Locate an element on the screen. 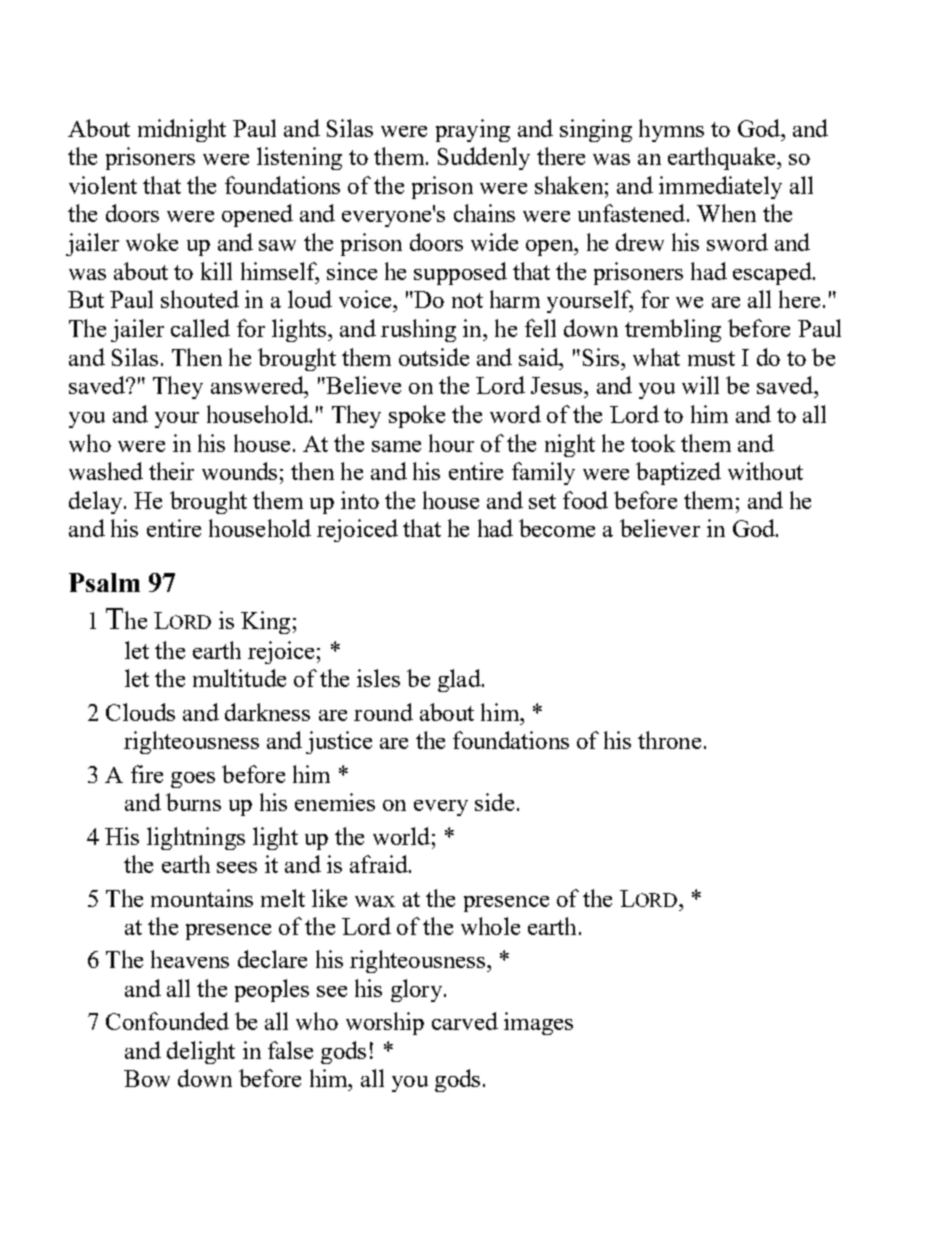 This screenshot has width=952, height=1233. throne is located at coordinates (669, 740).
